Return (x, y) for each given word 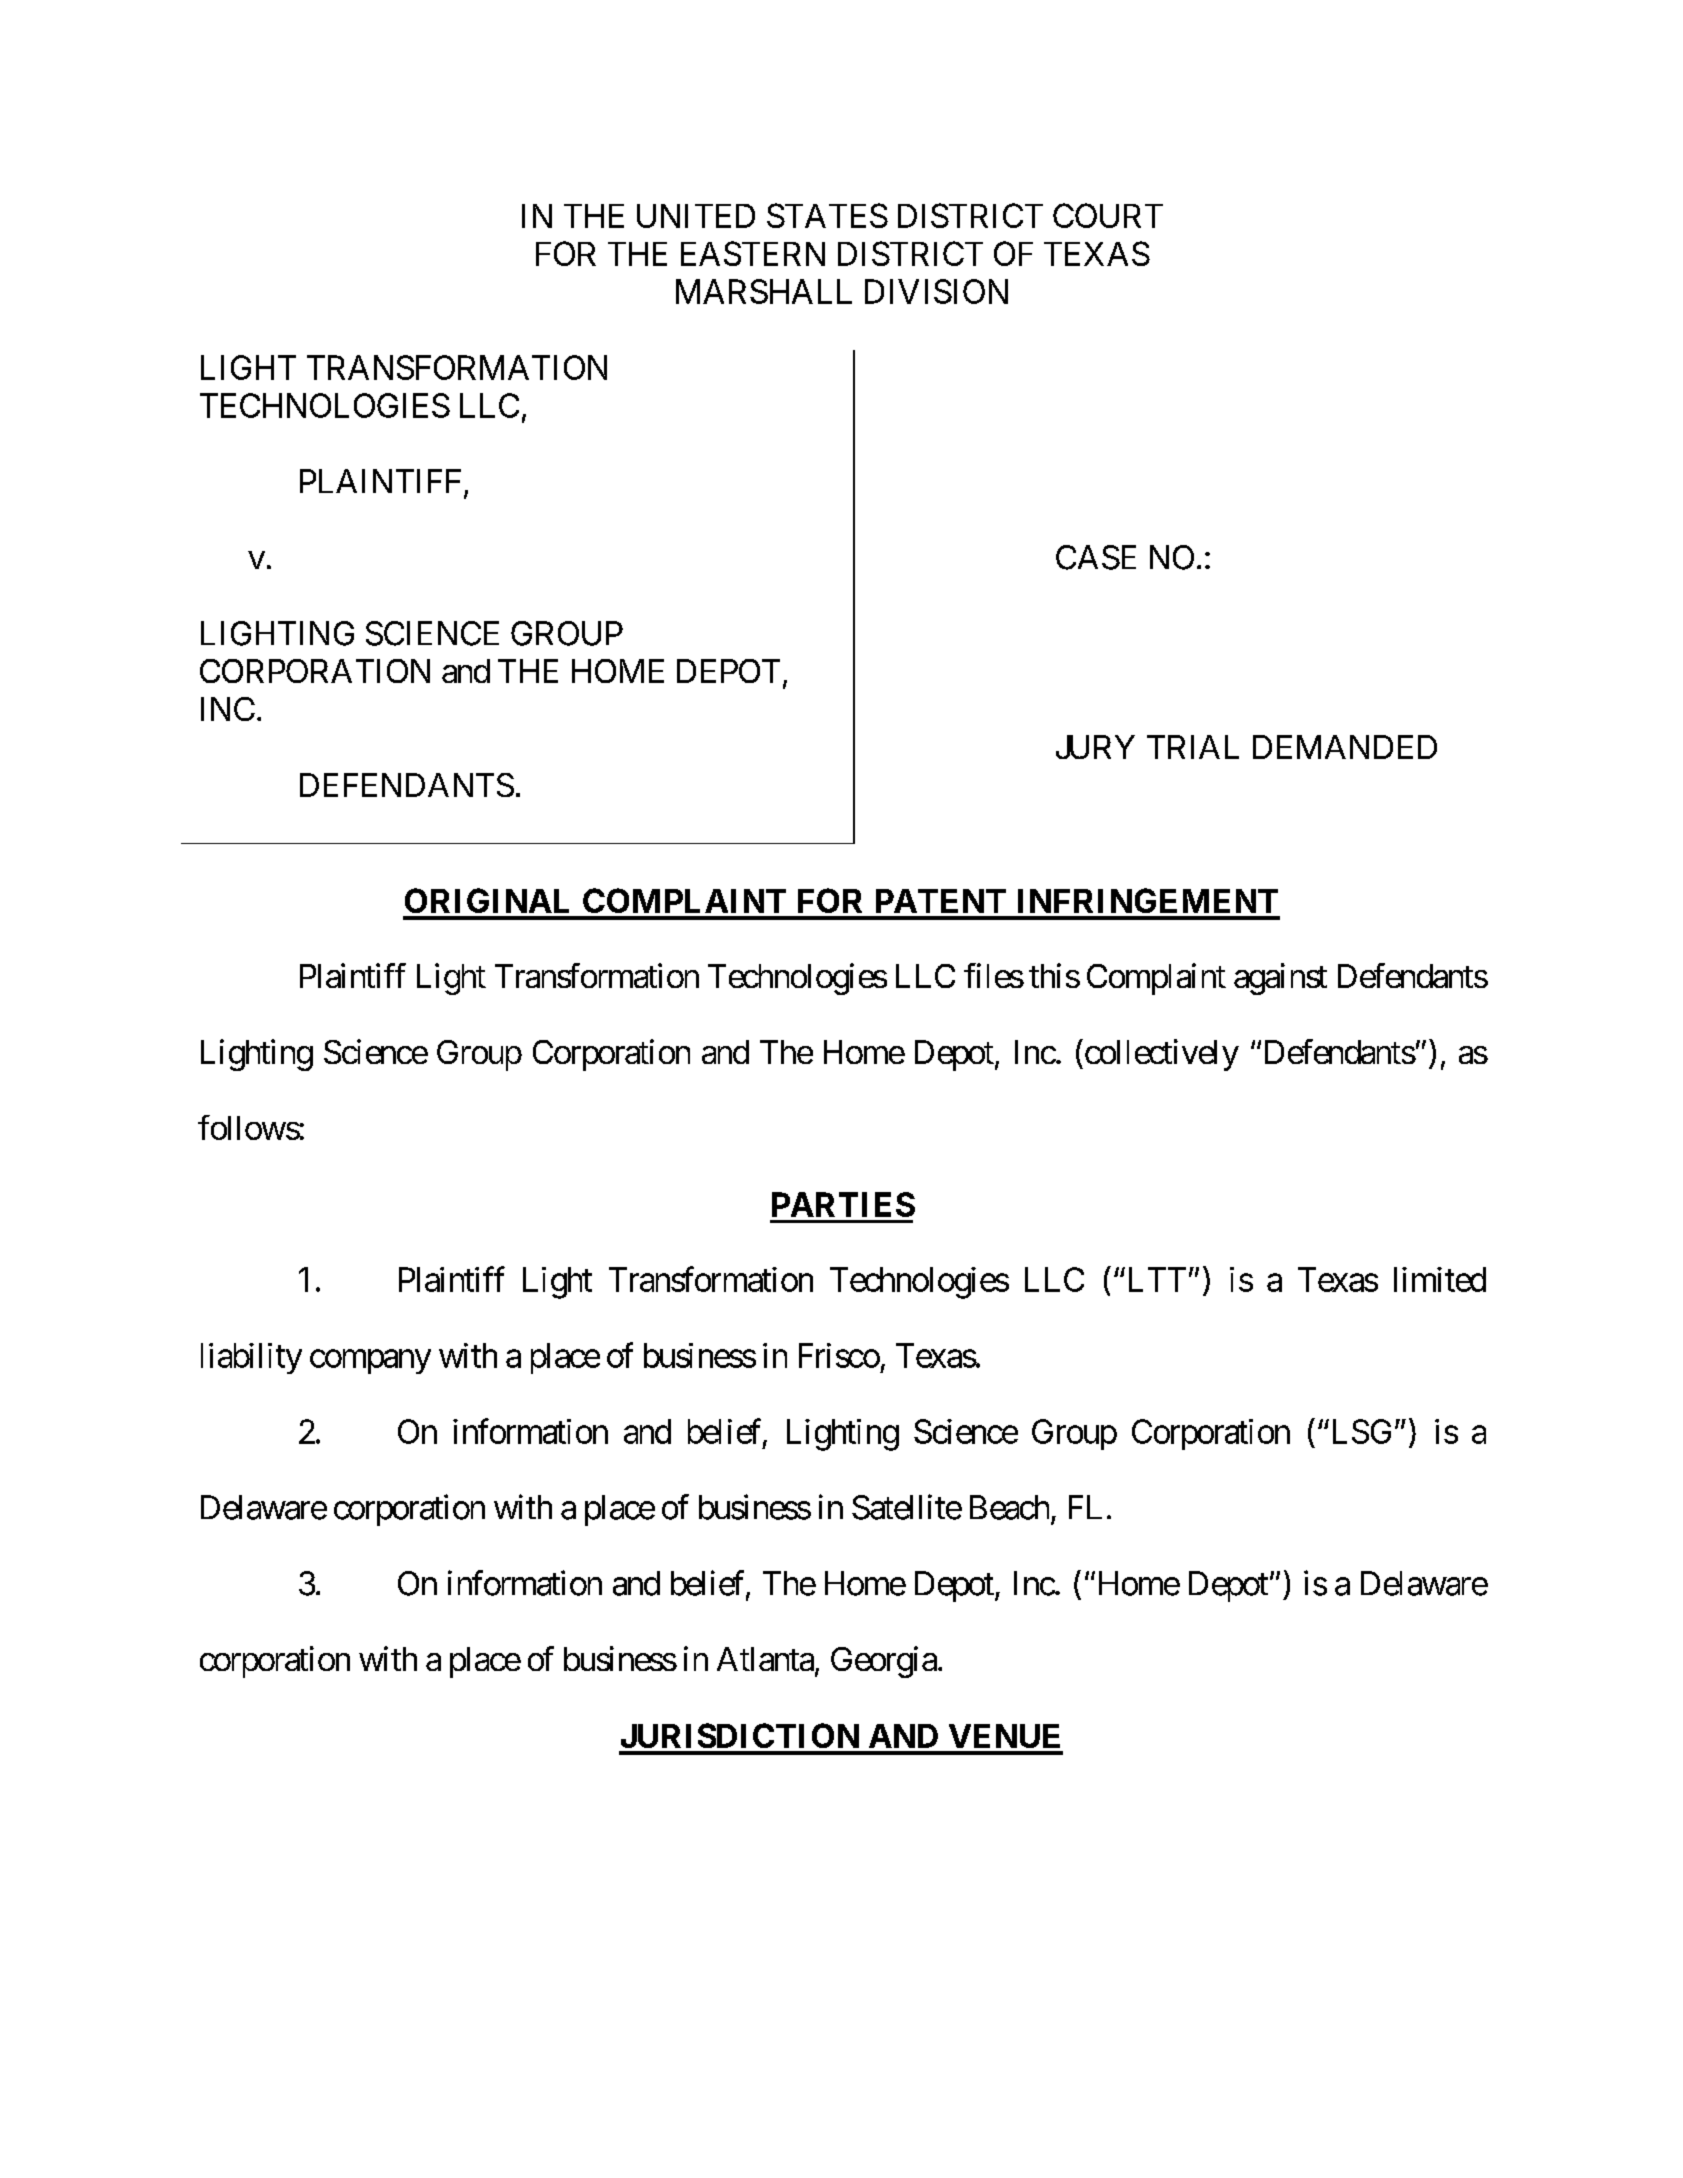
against (1280, 979)
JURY (1095, 747)
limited (1440, 1279)
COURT (1108, 215)
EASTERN (753, 253)
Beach (1009, 1507)
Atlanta (765, 1659)
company (370, 1362)
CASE (1096, 557)
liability (251, 1358)
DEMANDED (1345, 747)
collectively (1160, 1055)
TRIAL (1193, 747)
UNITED (696, 216)
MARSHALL (764, 291)
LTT (1155, 1279)
